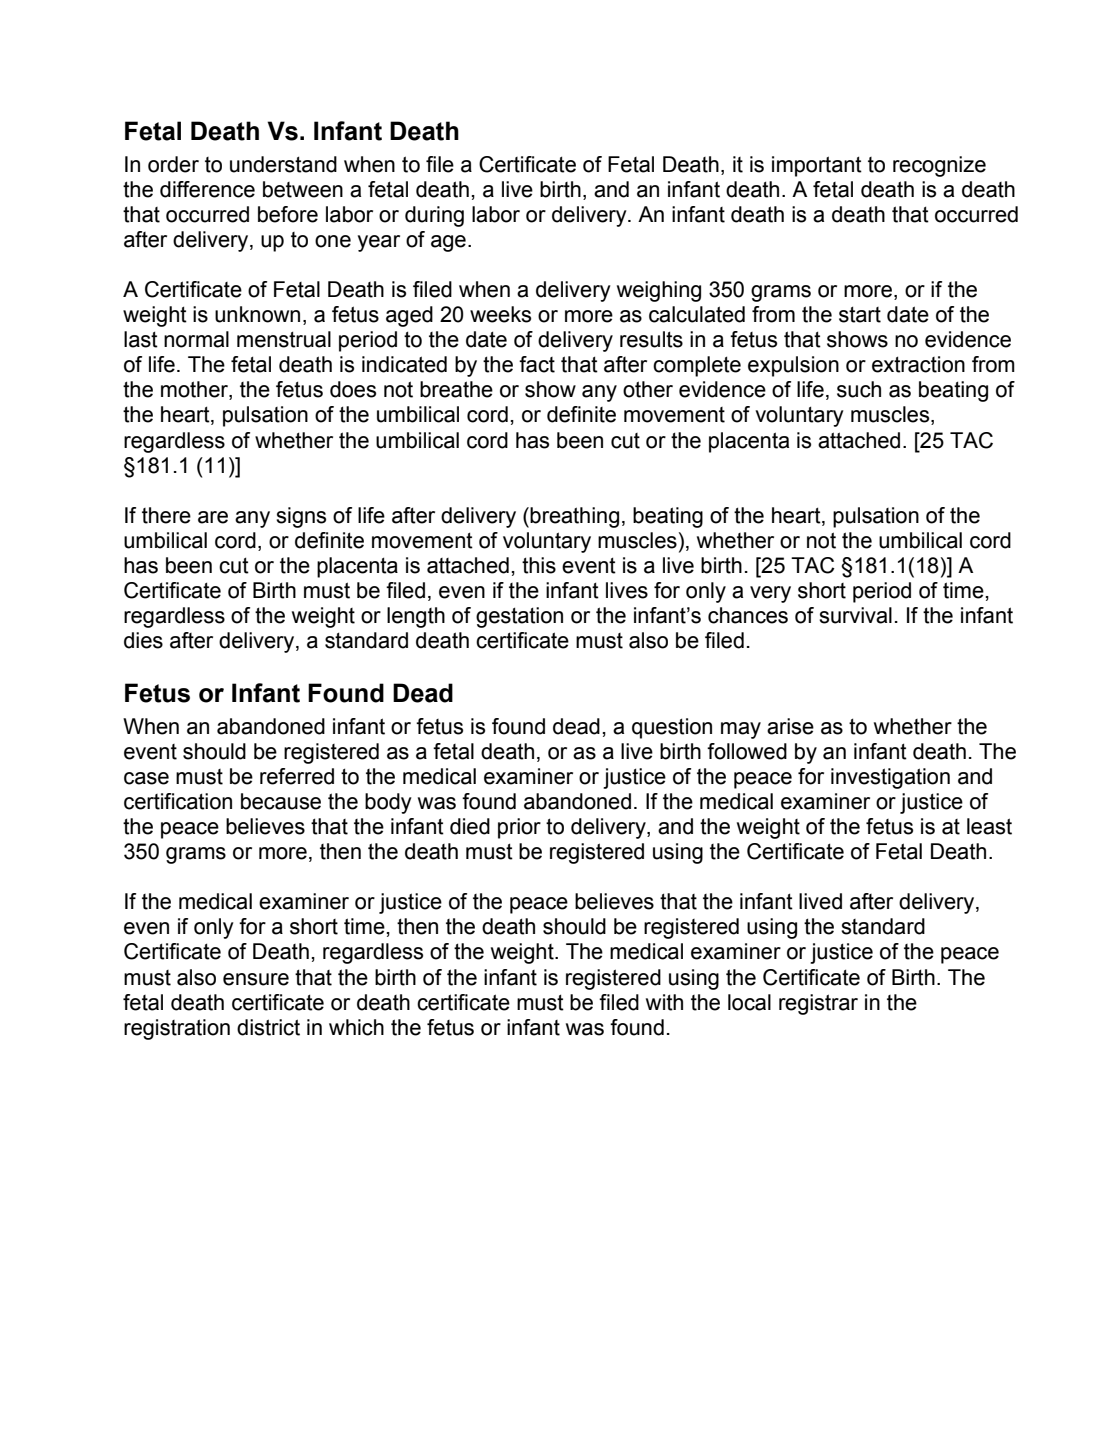 The width and height of the image is (1112, 1439). I want to click on survival, so click(855, 615).
